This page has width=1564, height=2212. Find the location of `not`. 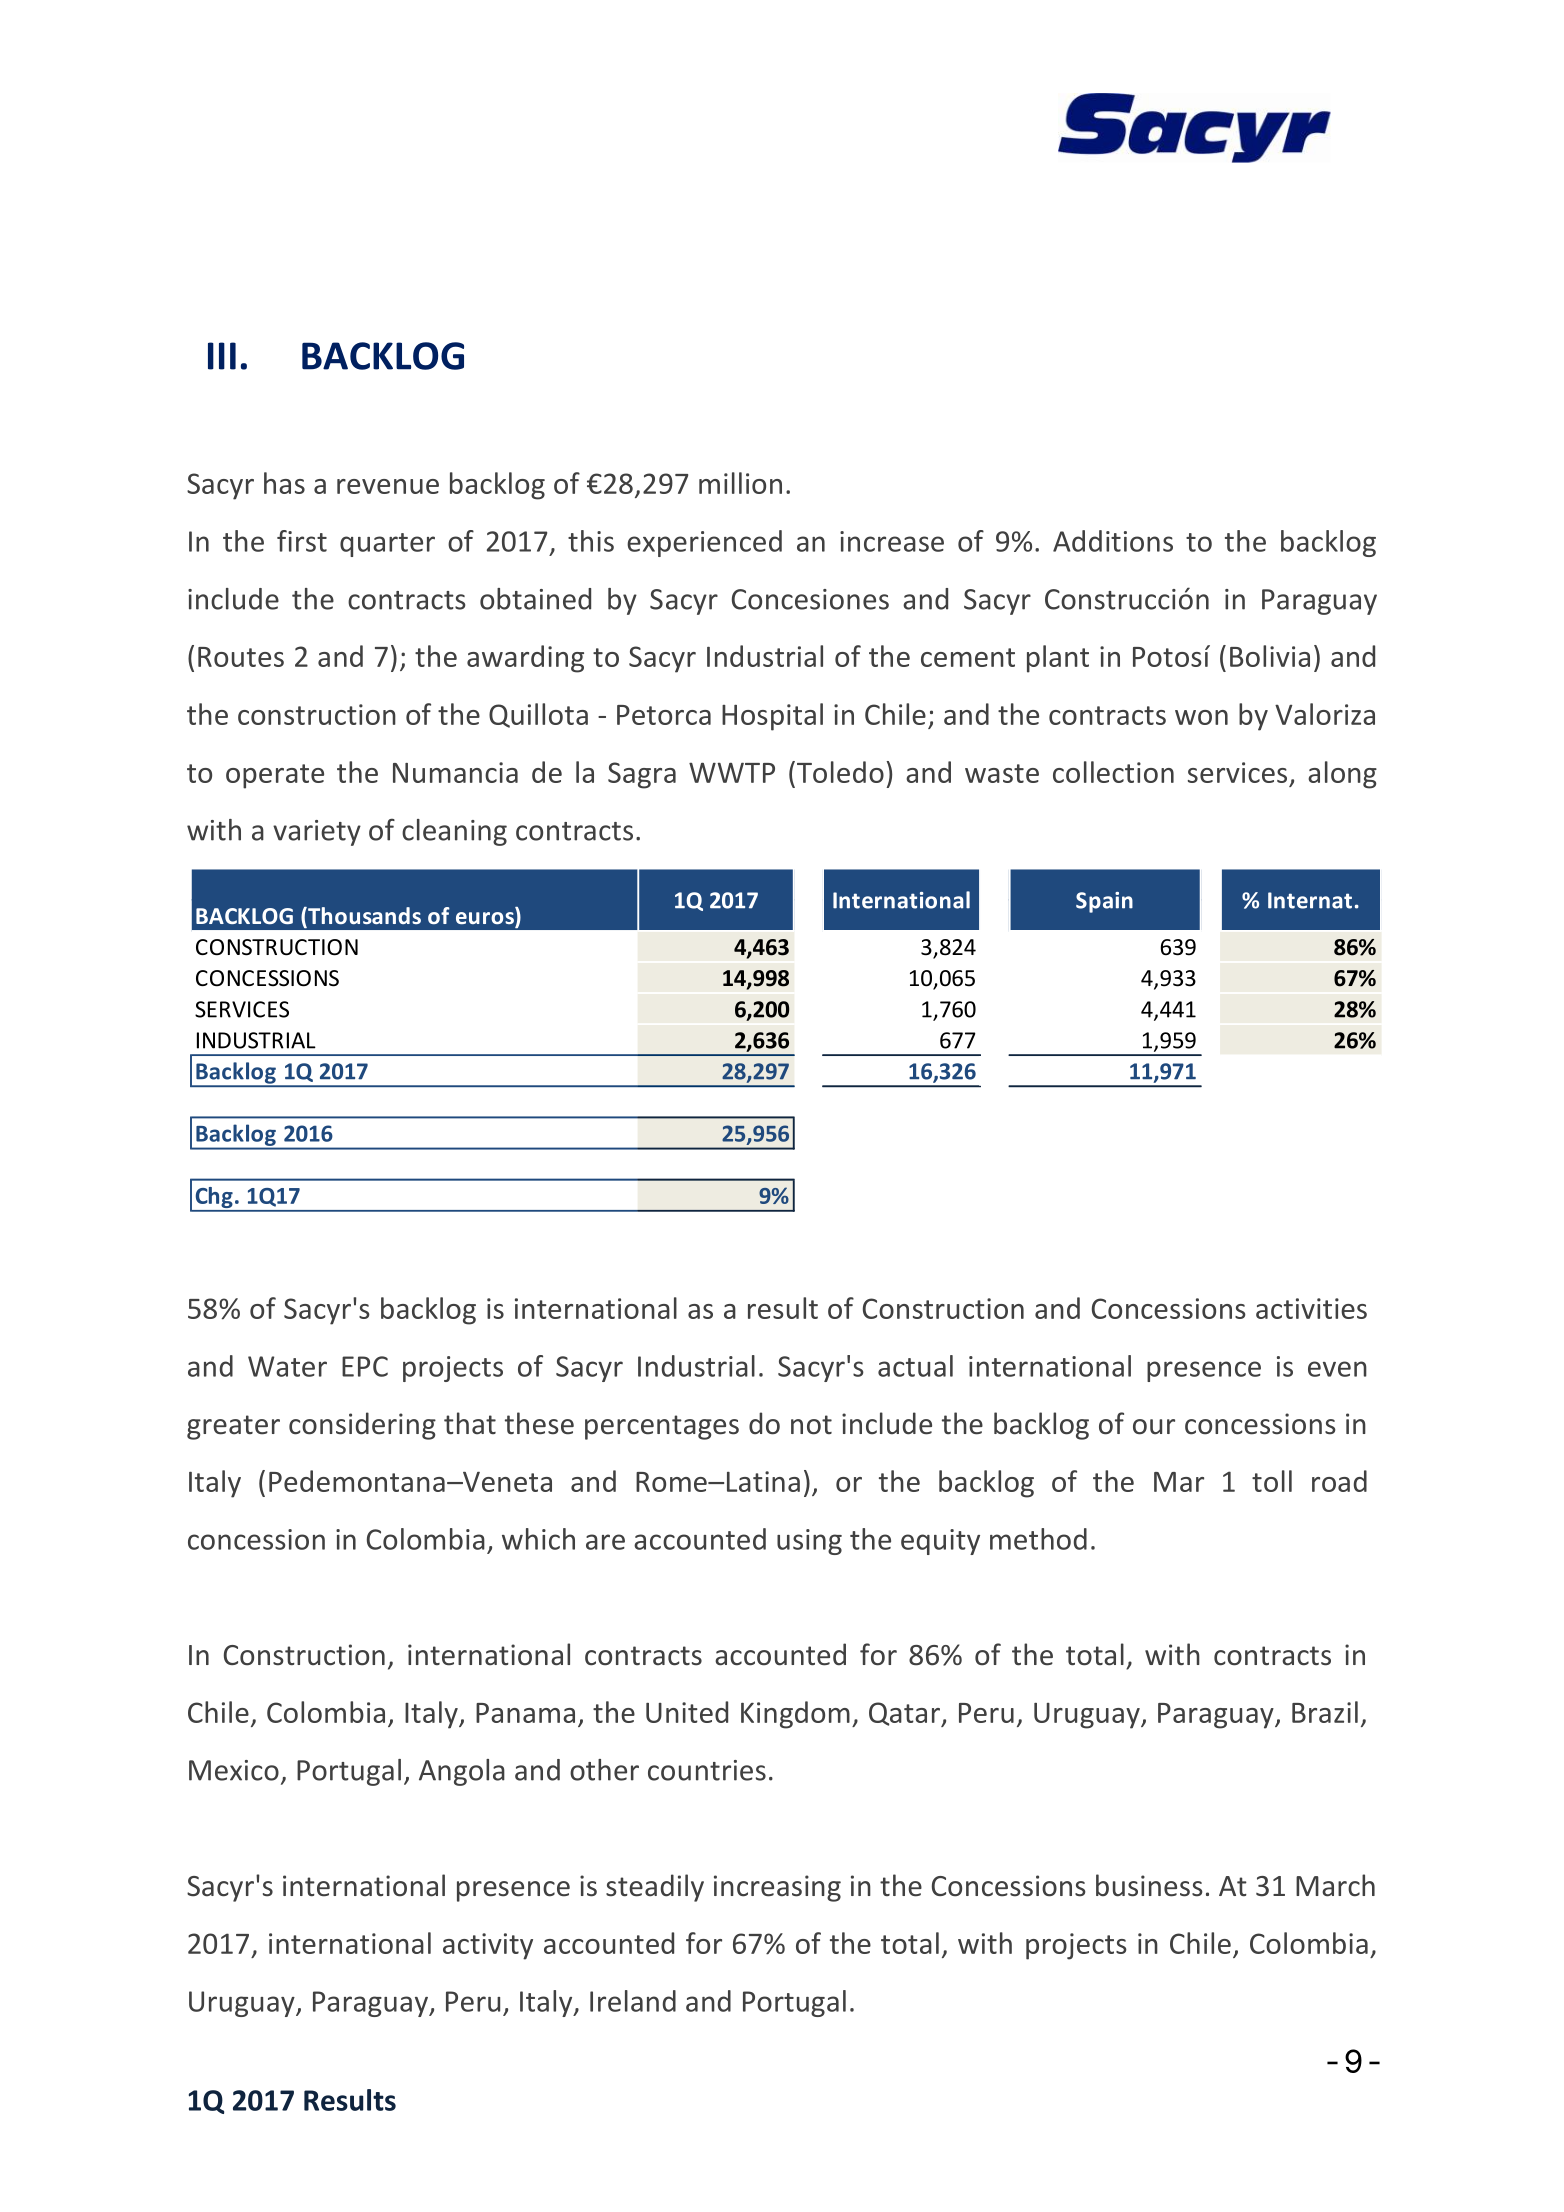

not is located at coordinates (811, 1425).
